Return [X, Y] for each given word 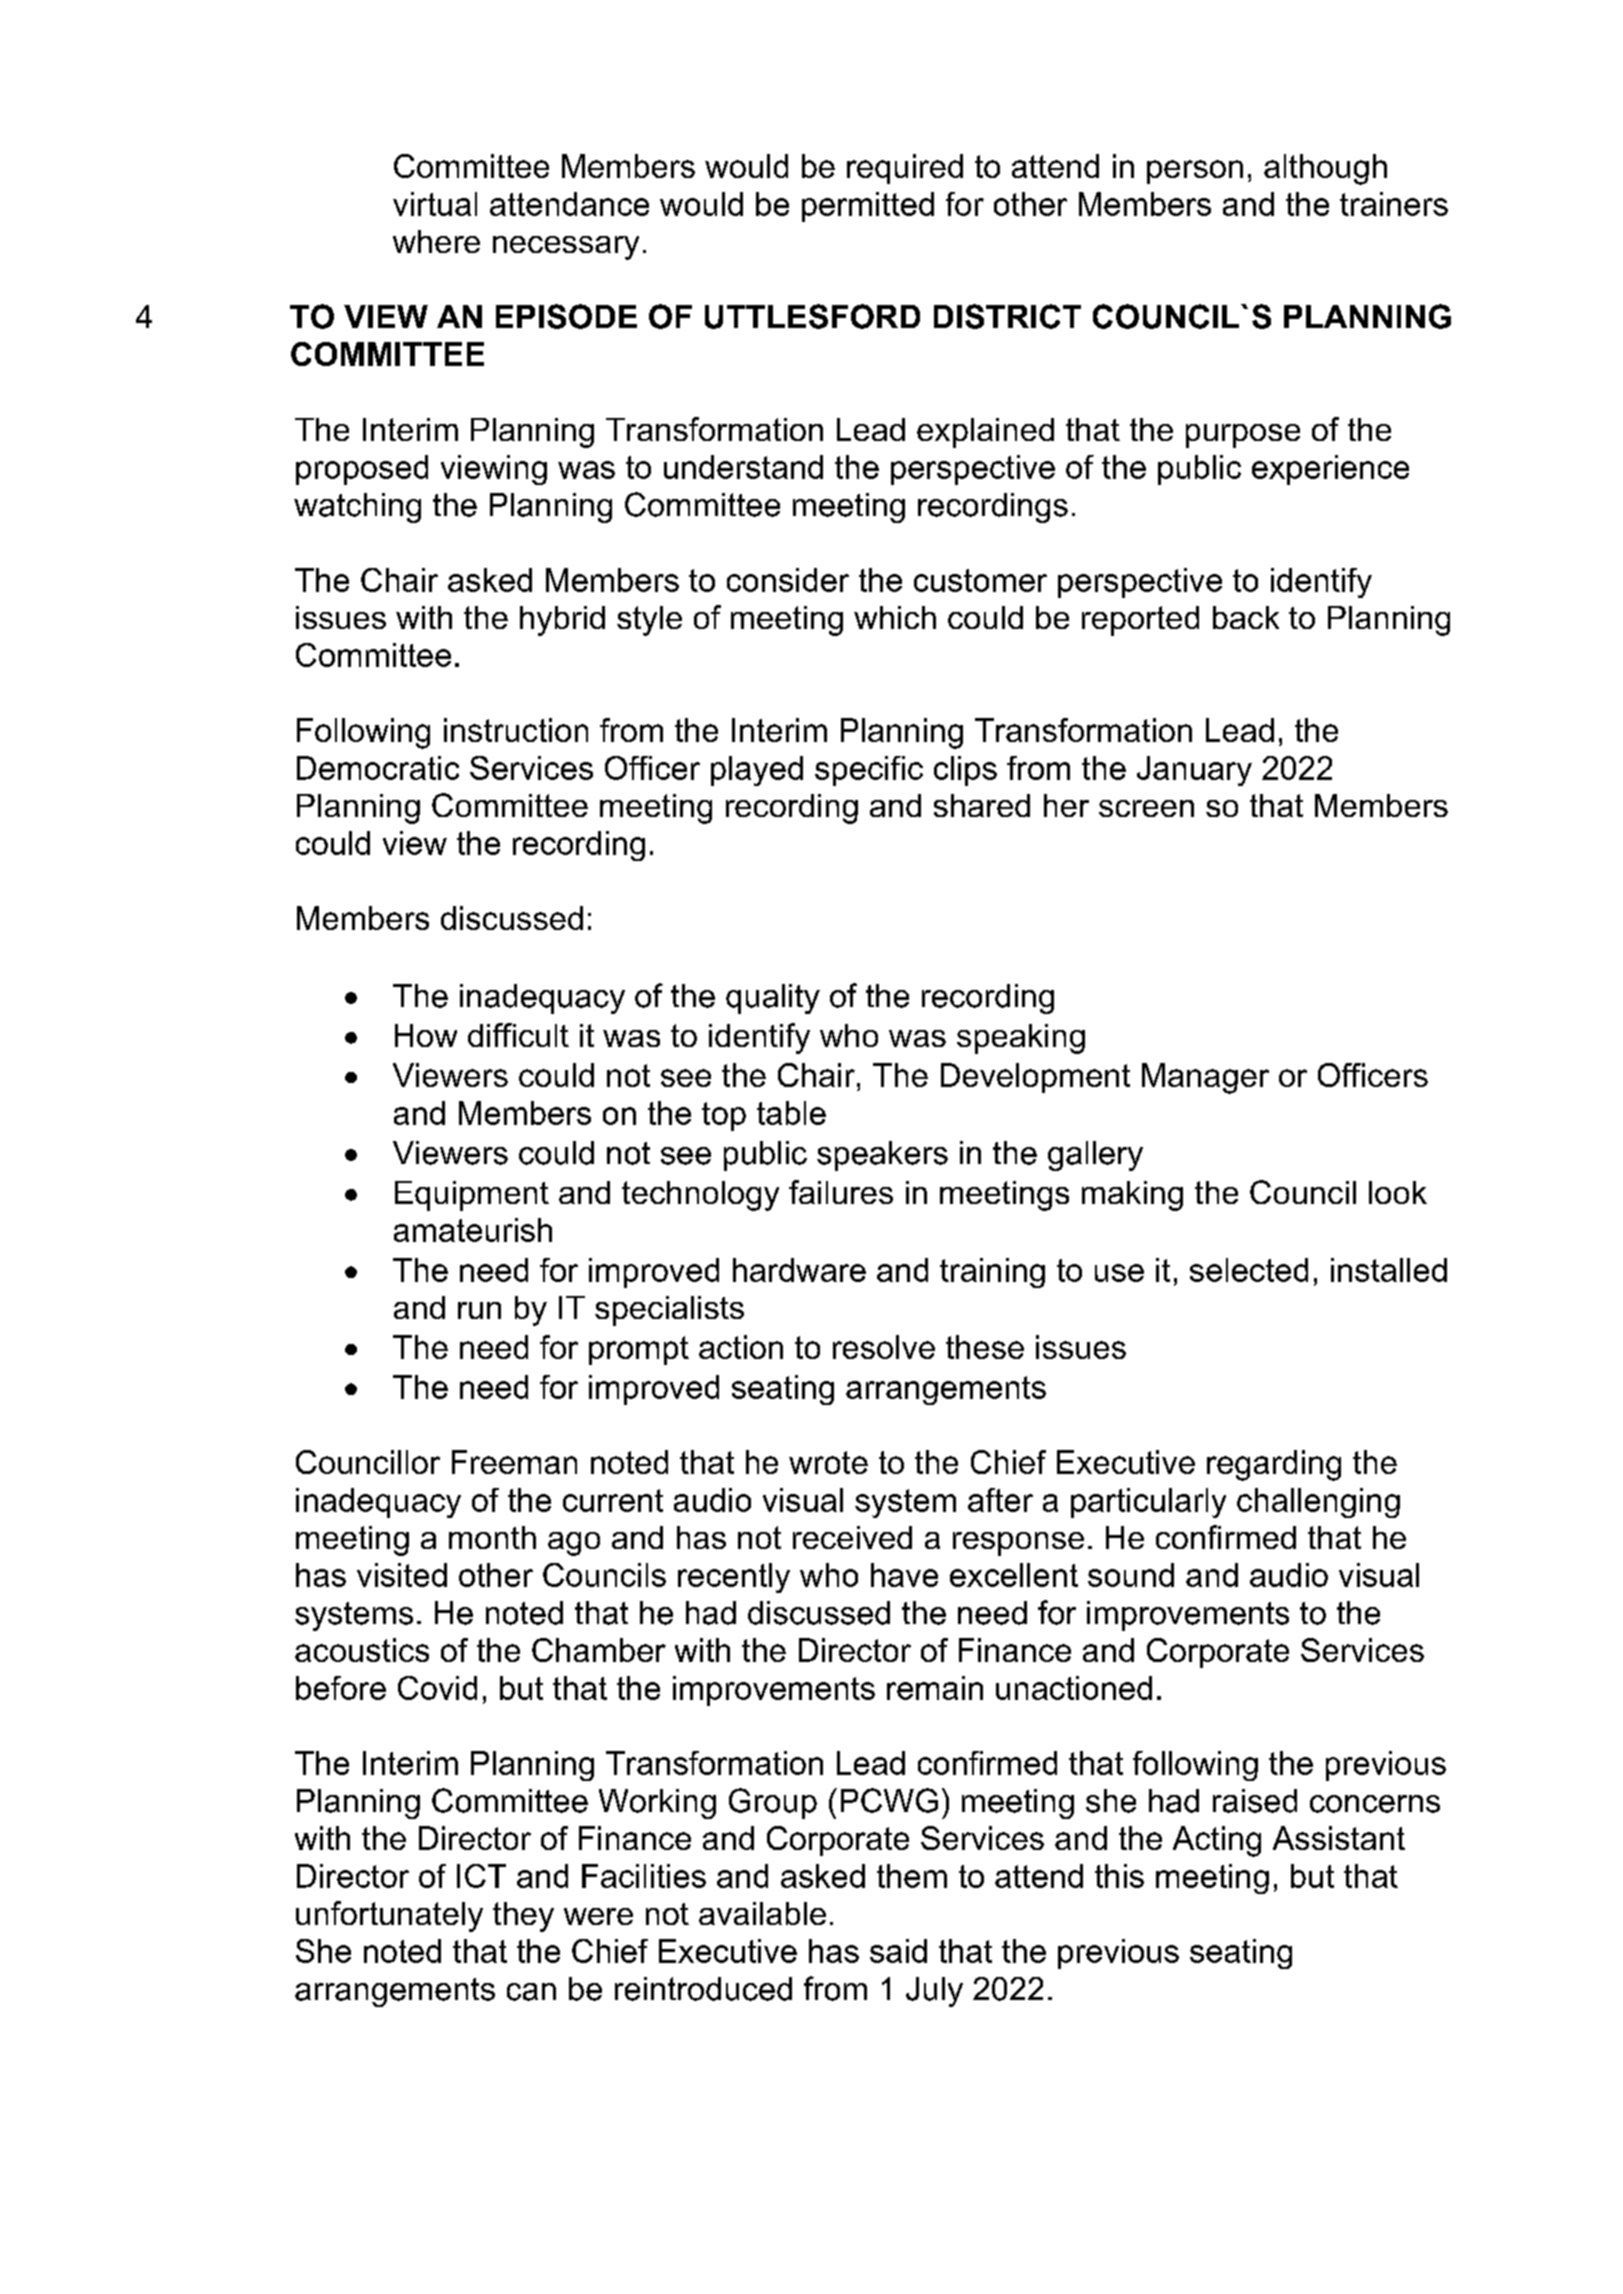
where [436, 241]
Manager [1205, 1078]
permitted [868, 207]
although [1325, 169]
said [898, 1951]
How [426, 1035]
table [791, 1113]
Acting [1217, 1841]
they [523, 1917]
